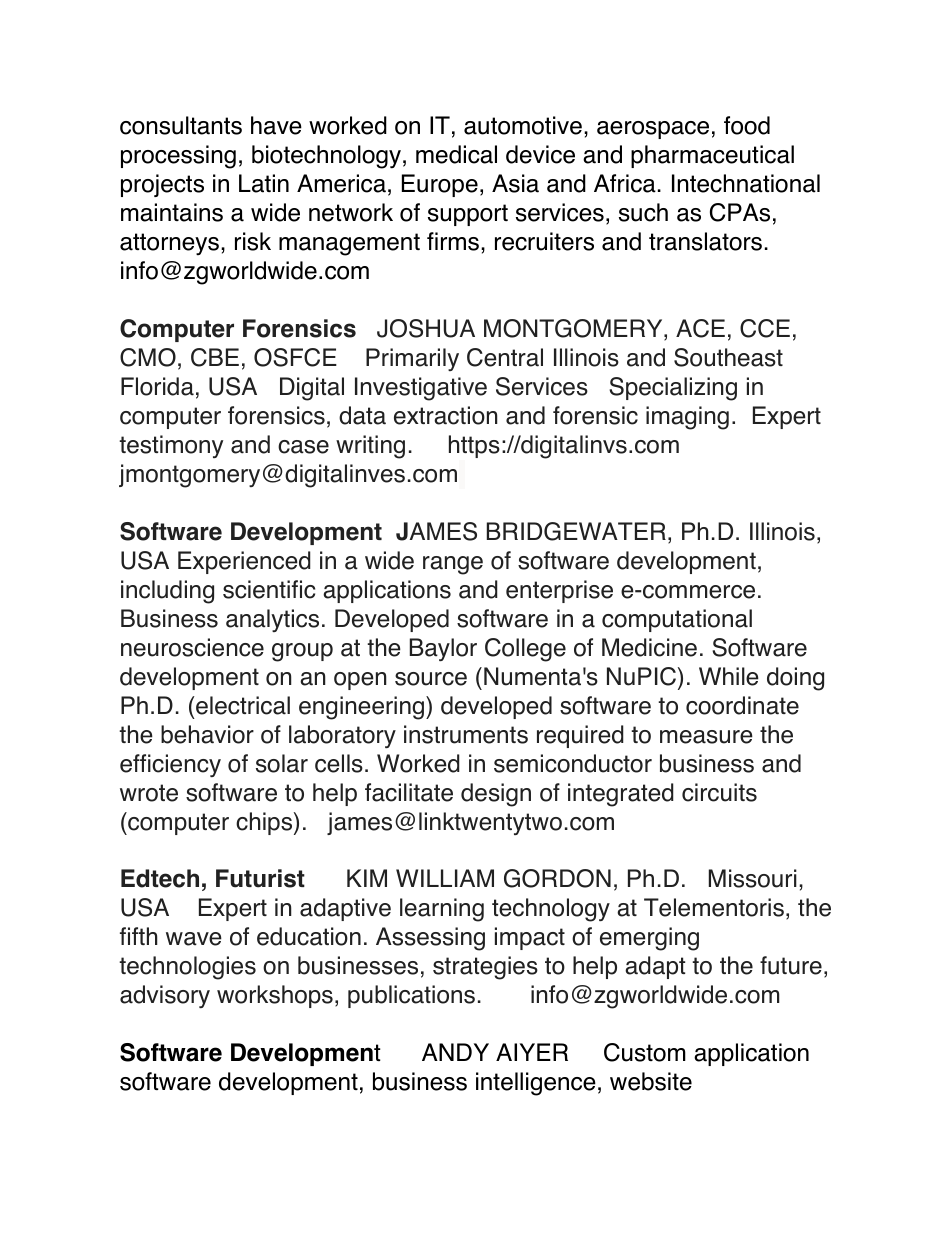 This screenshot has width=952, height=1233. Describe the element at coordinates (677, 620) in the screenshot. I see `computational` at that location.
